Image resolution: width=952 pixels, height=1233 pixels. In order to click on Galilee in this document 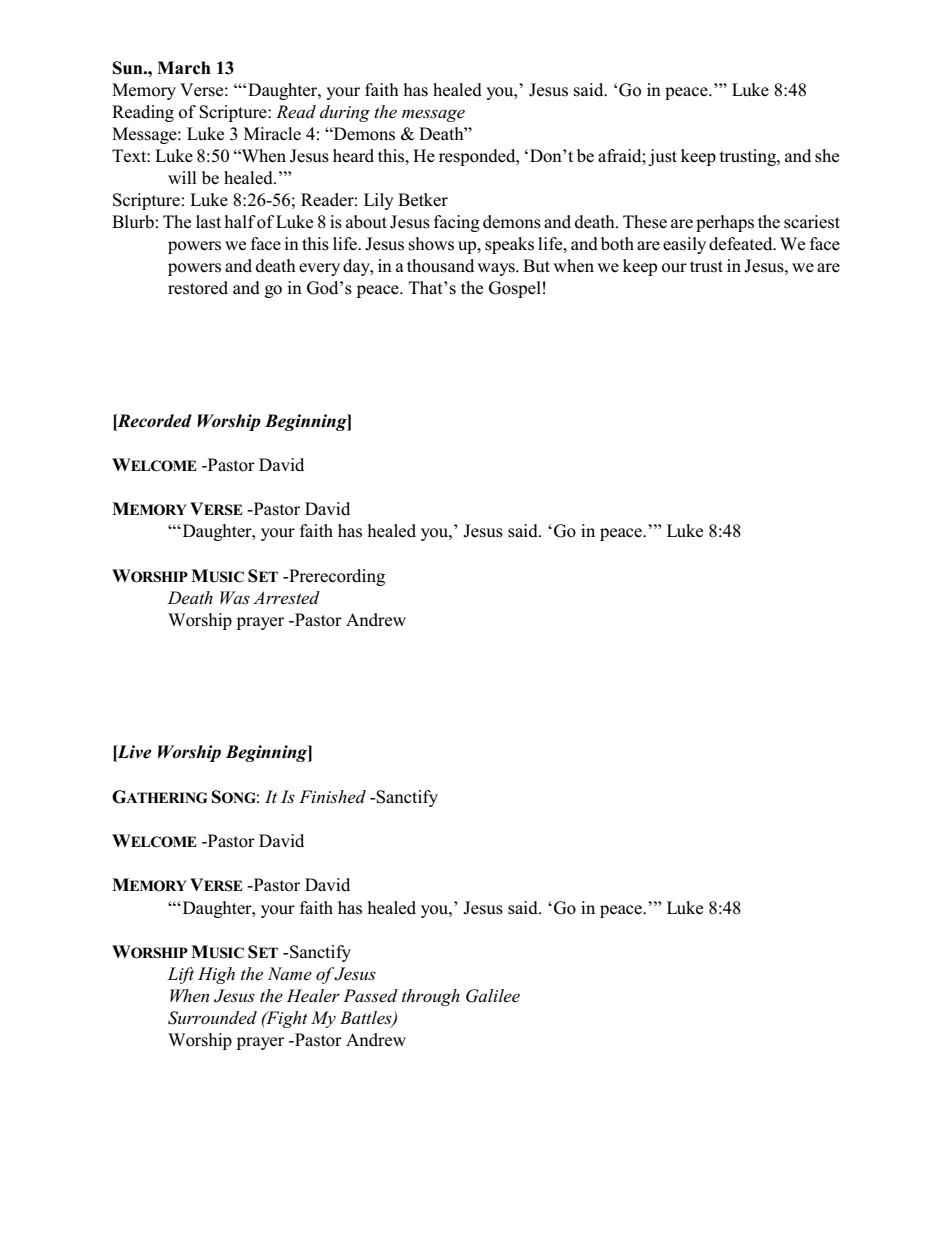, I will do `click(493, 996)`.
